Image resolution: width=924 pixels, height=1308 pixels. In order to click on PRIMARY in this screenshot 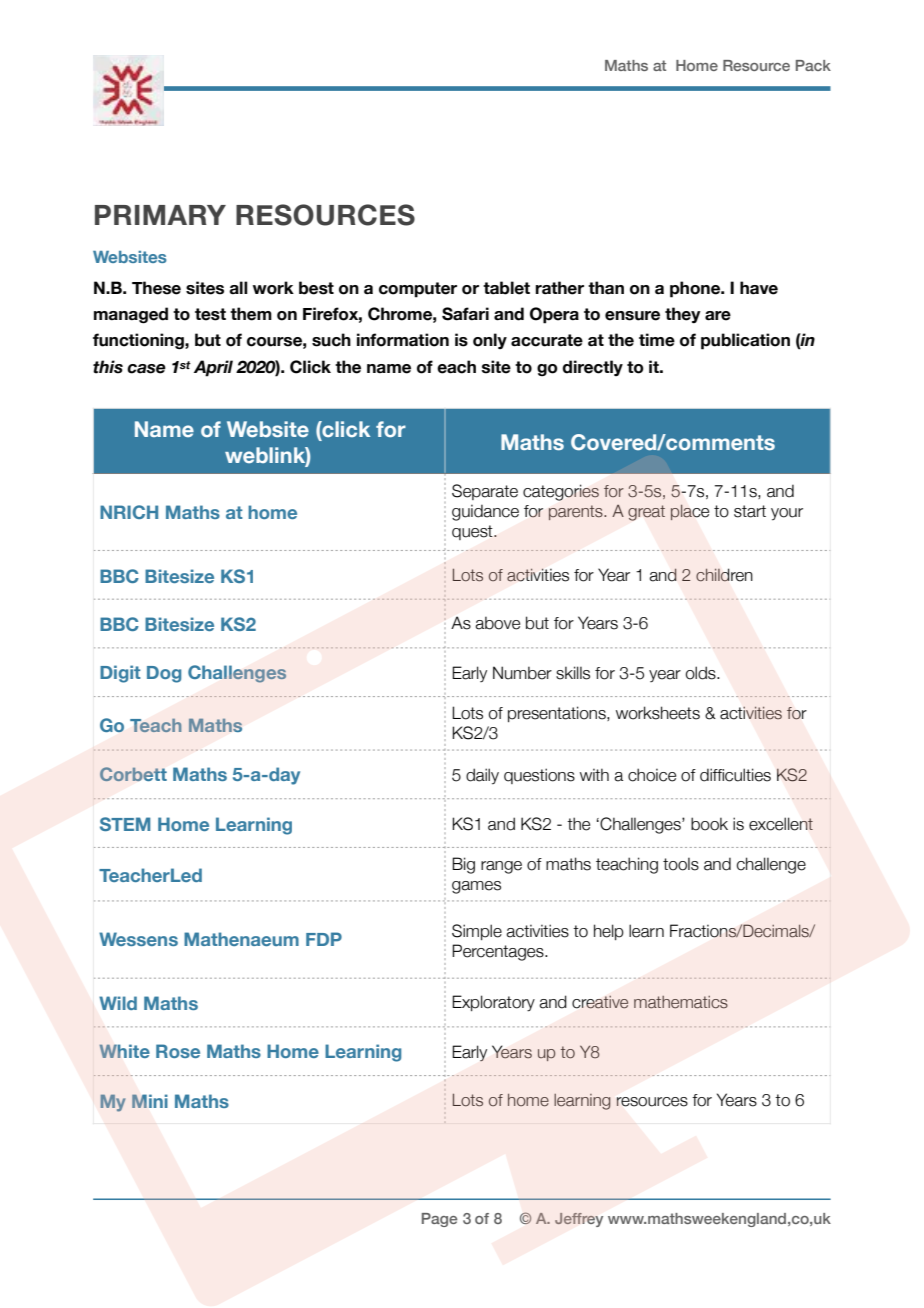, I will do `click(160, 215)`.
